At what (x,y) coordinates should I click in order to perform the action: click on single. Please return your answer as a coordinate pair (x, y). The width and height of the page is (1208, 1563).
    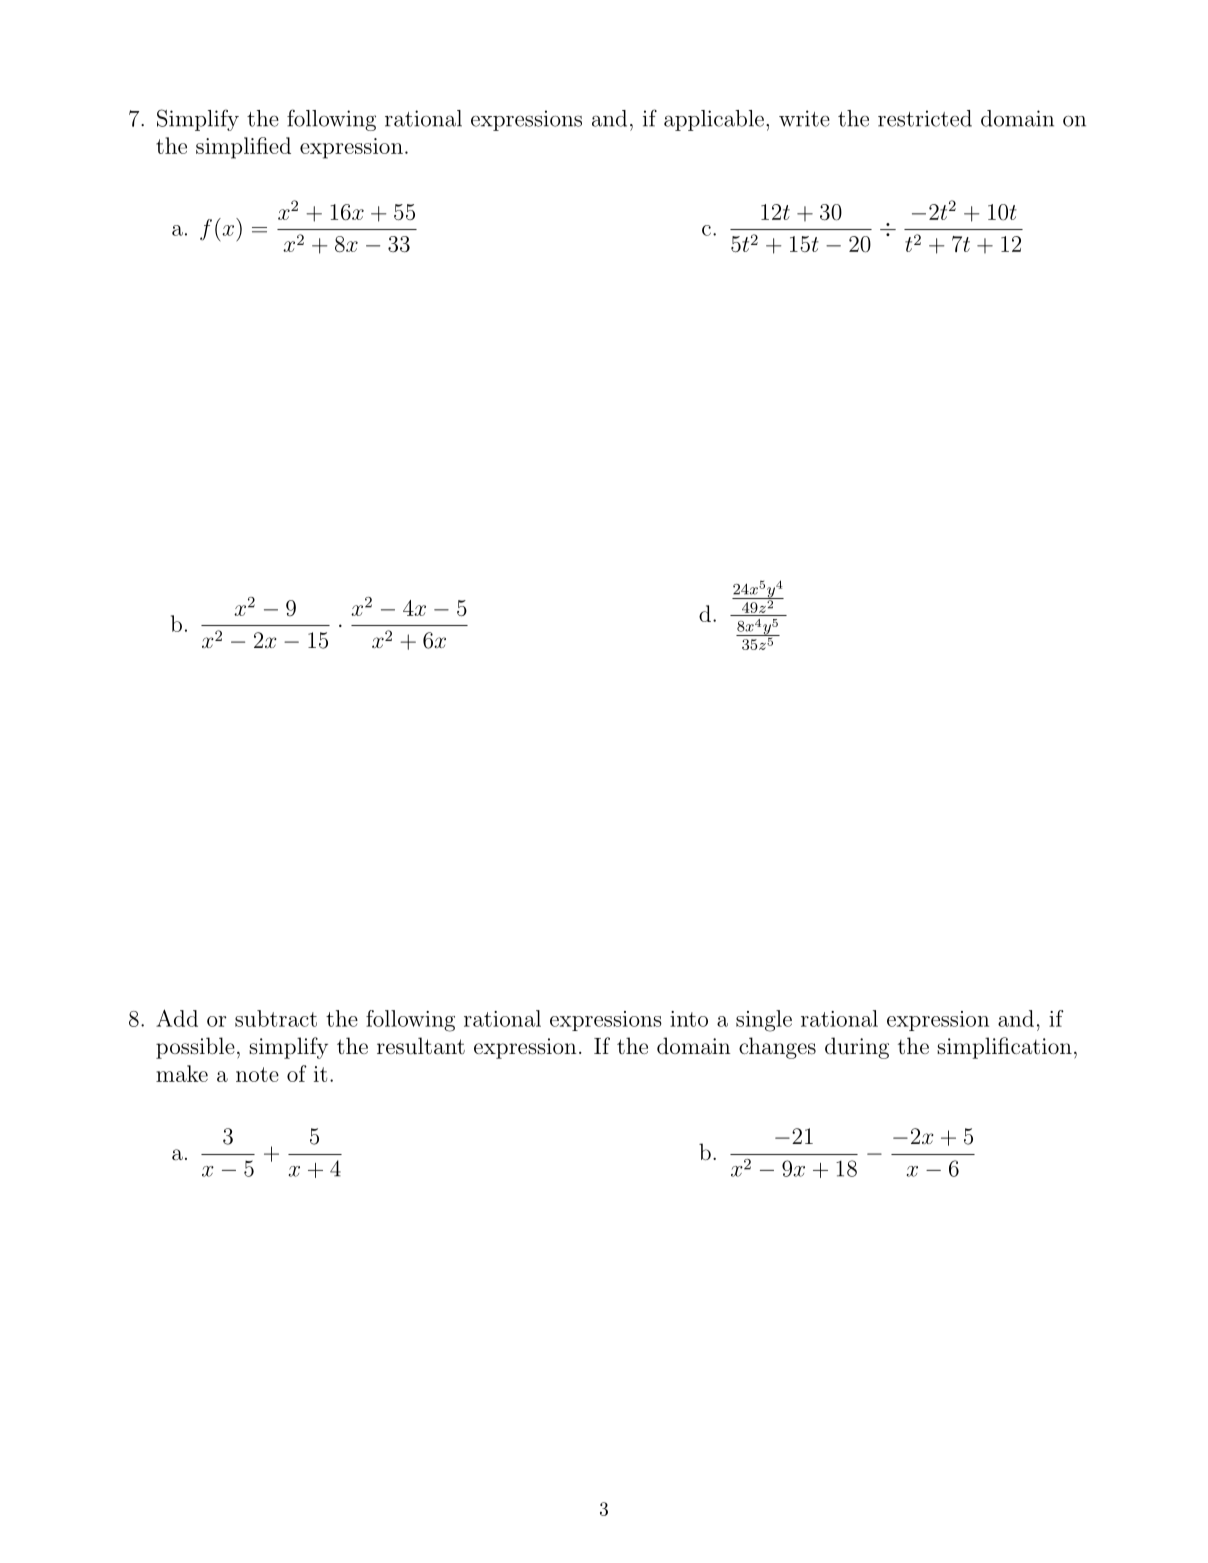
    Looking at the image, I should click on (764, 1021).
